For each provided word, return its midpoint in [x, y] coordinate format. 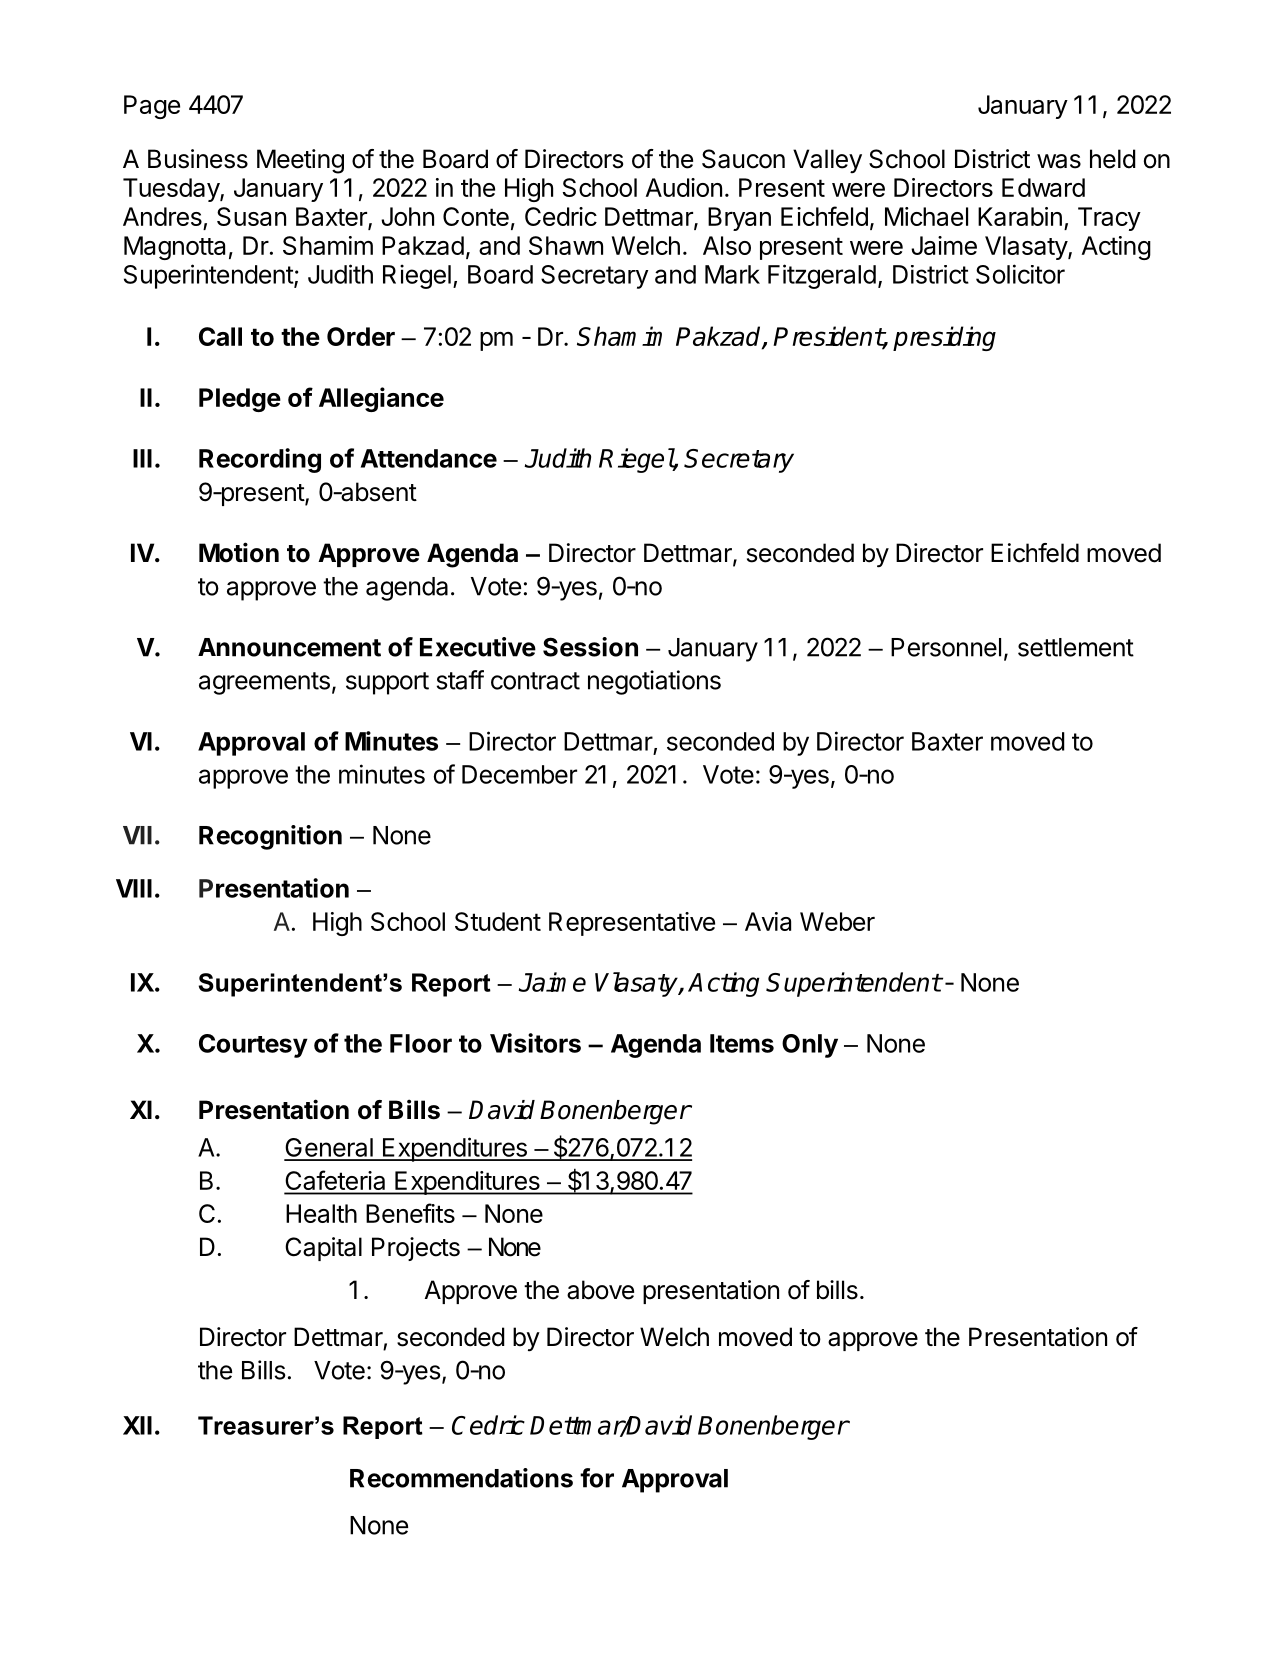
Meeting [300, 161]
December [519, 774]
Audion [684, 187]
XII [137, 1425]
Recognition [270, 837]
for [597, 1478]
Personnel [946, 647]
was [1059, 161]
